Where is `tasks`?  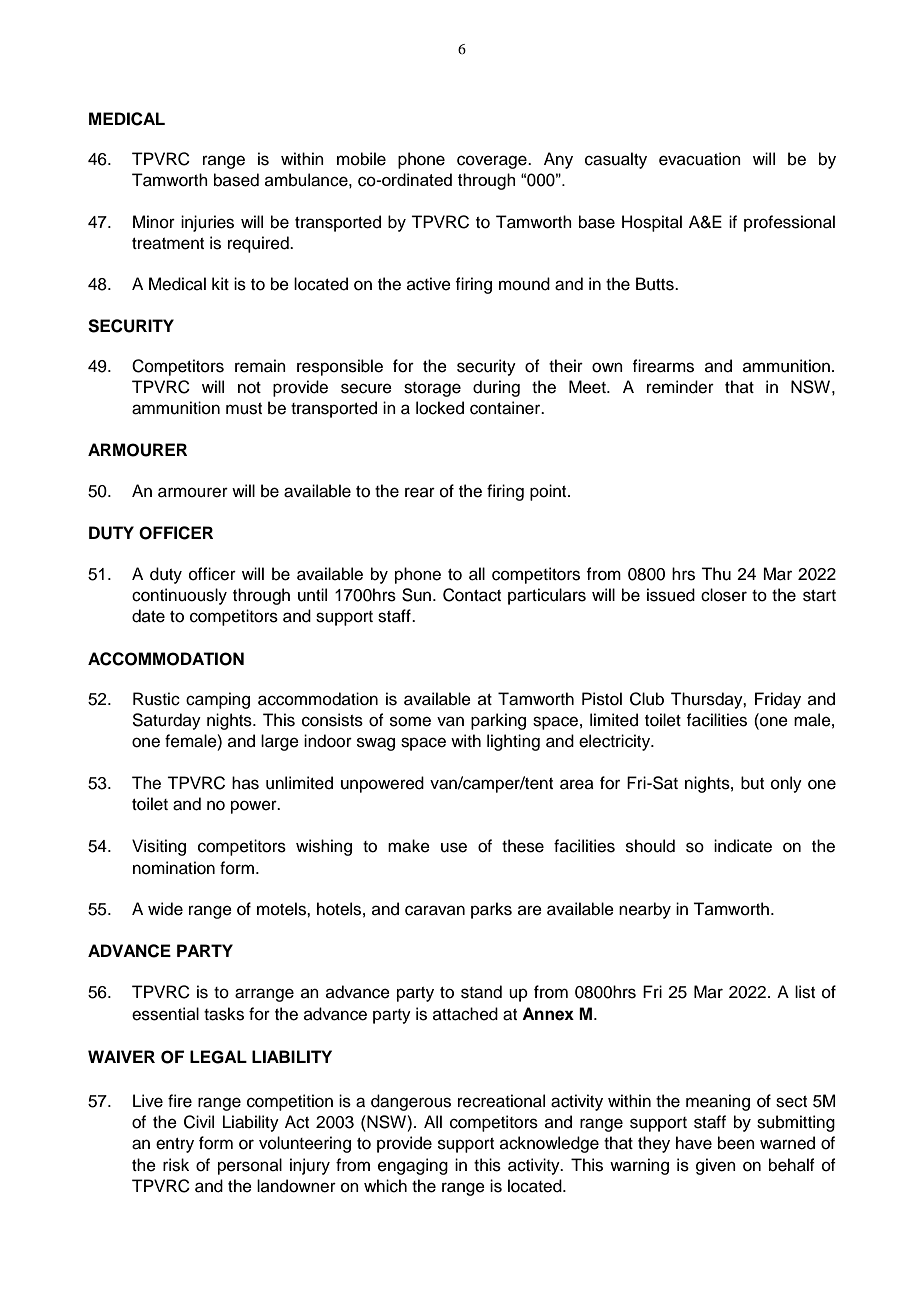
tasks is located at coordinates (224, 1014).
